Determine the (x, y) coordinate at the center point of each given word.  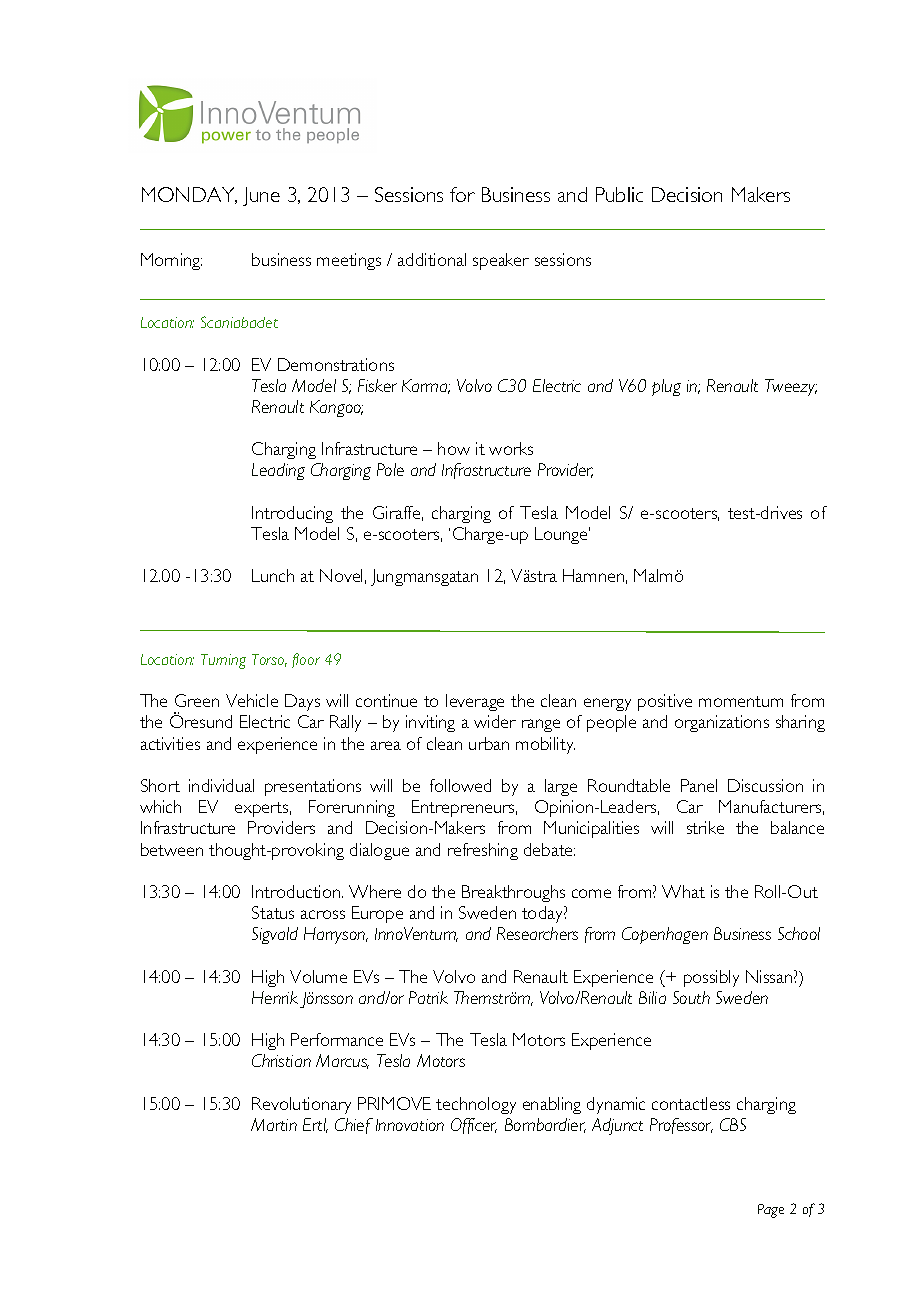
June (261, 196)
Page (771, 1211)
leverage (475, 702)
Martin (274, 1124)
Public (619, 194)
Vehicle (252, 700)
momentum (741, 701)
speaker (501, 261)
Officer (474, 1126)
